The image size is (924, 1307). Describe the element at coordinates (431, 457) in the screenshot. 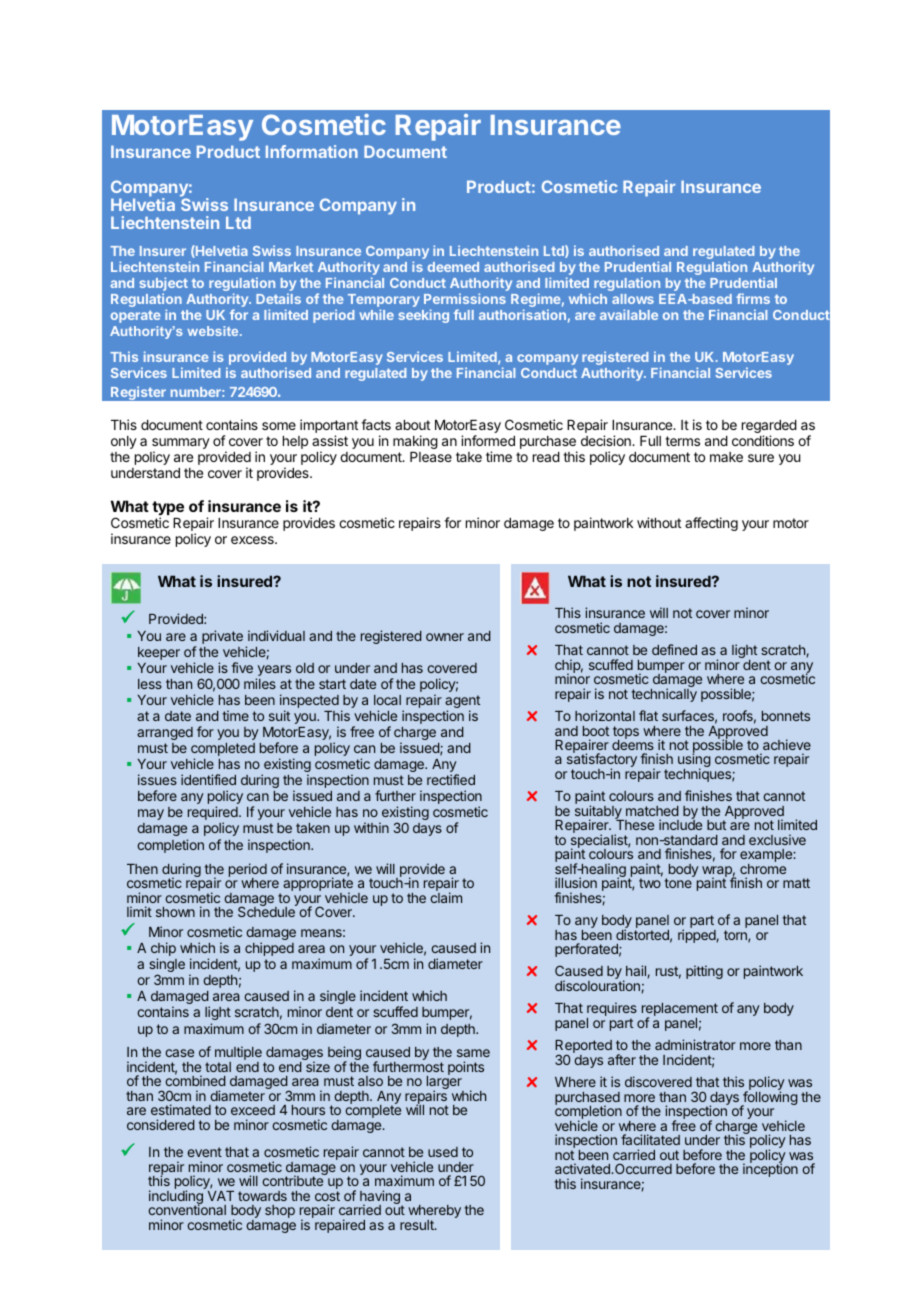

I see `Please` at that location.
